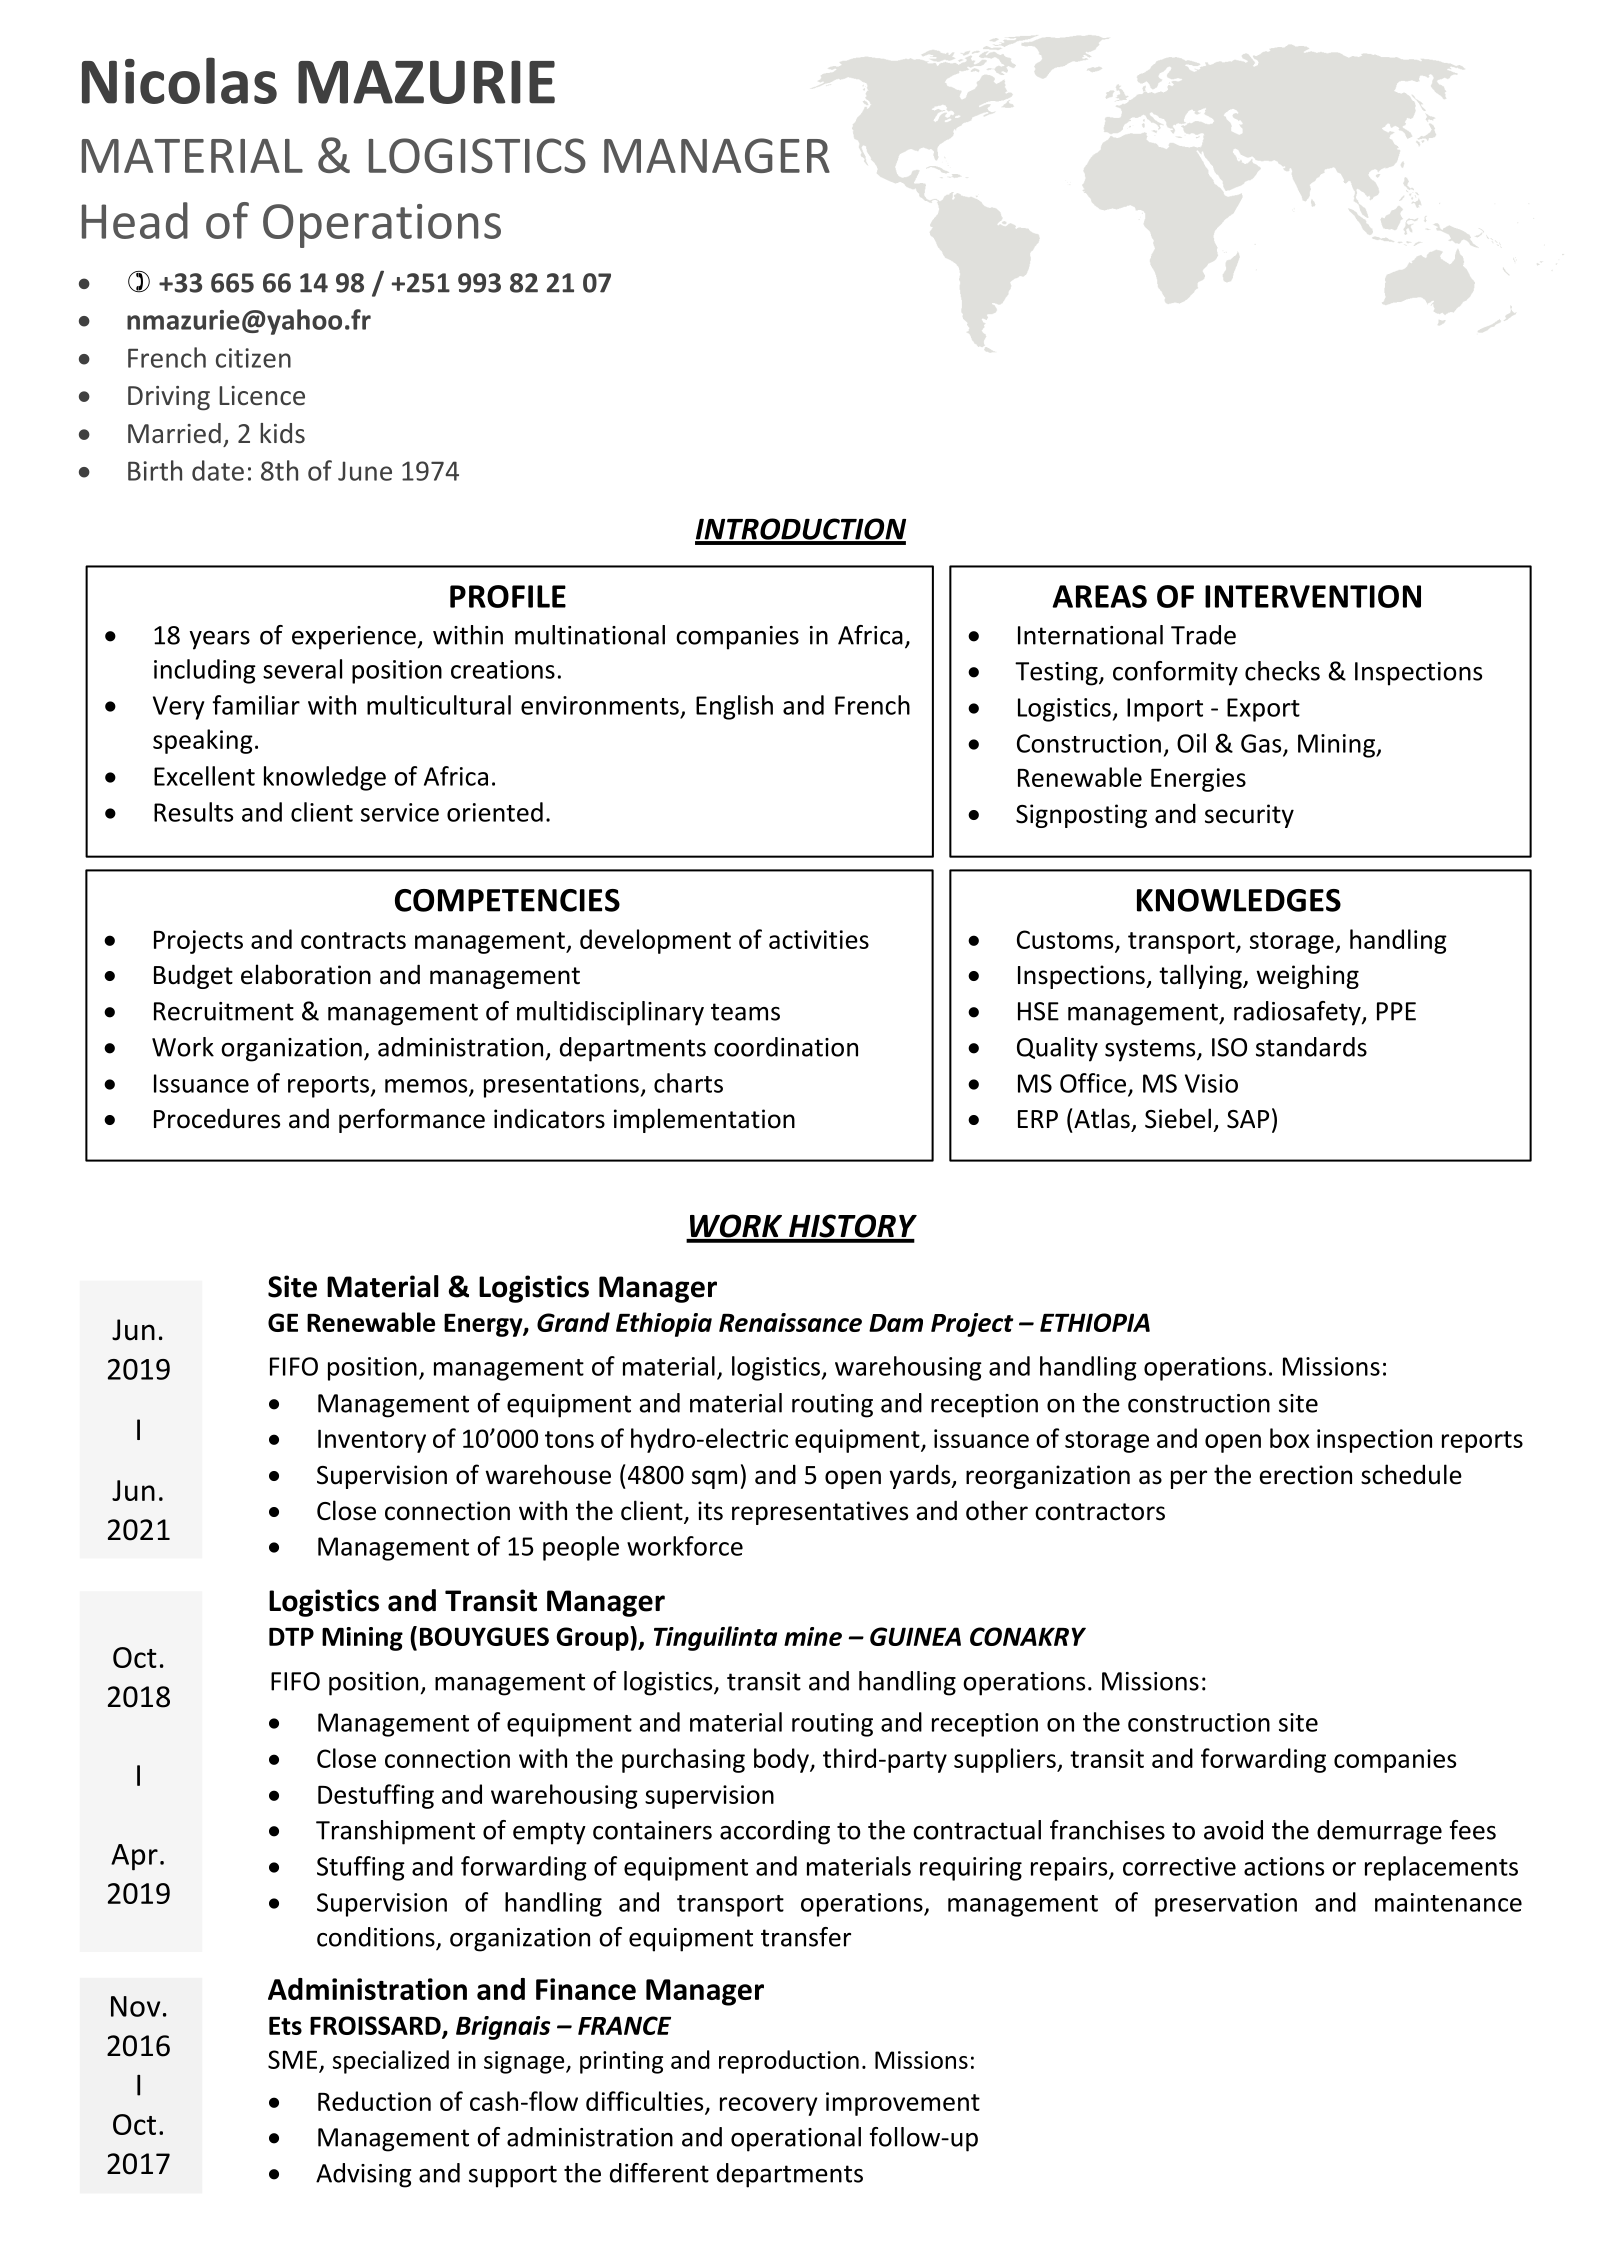 Image resolution: width=1599 pixels, height=2262 pixels. Describe the element at coordinates (1249, 816) in the page. I see `security` at that location.
